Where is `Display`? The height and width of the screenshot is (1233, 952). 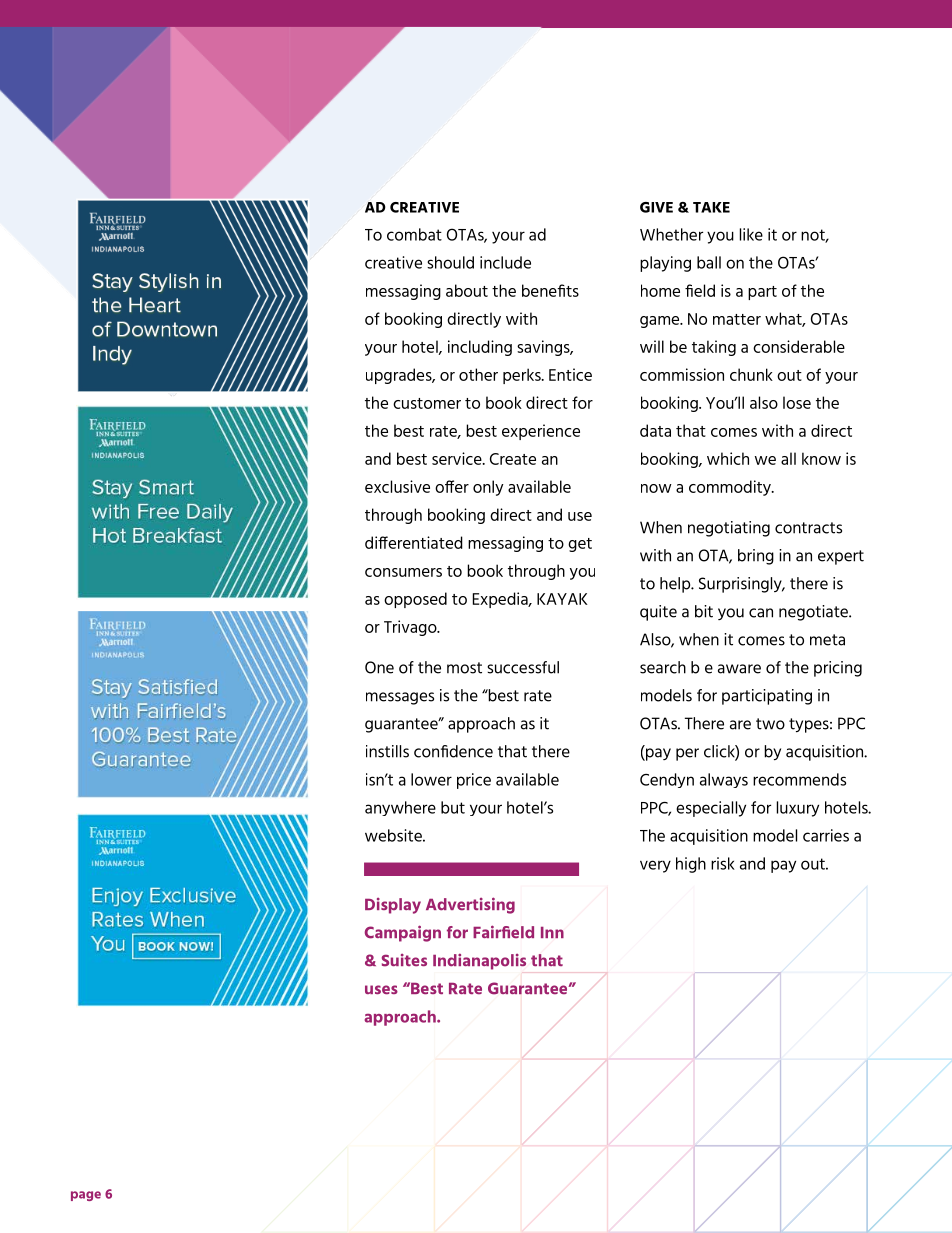
Display is located at coordinates (393, 906).
